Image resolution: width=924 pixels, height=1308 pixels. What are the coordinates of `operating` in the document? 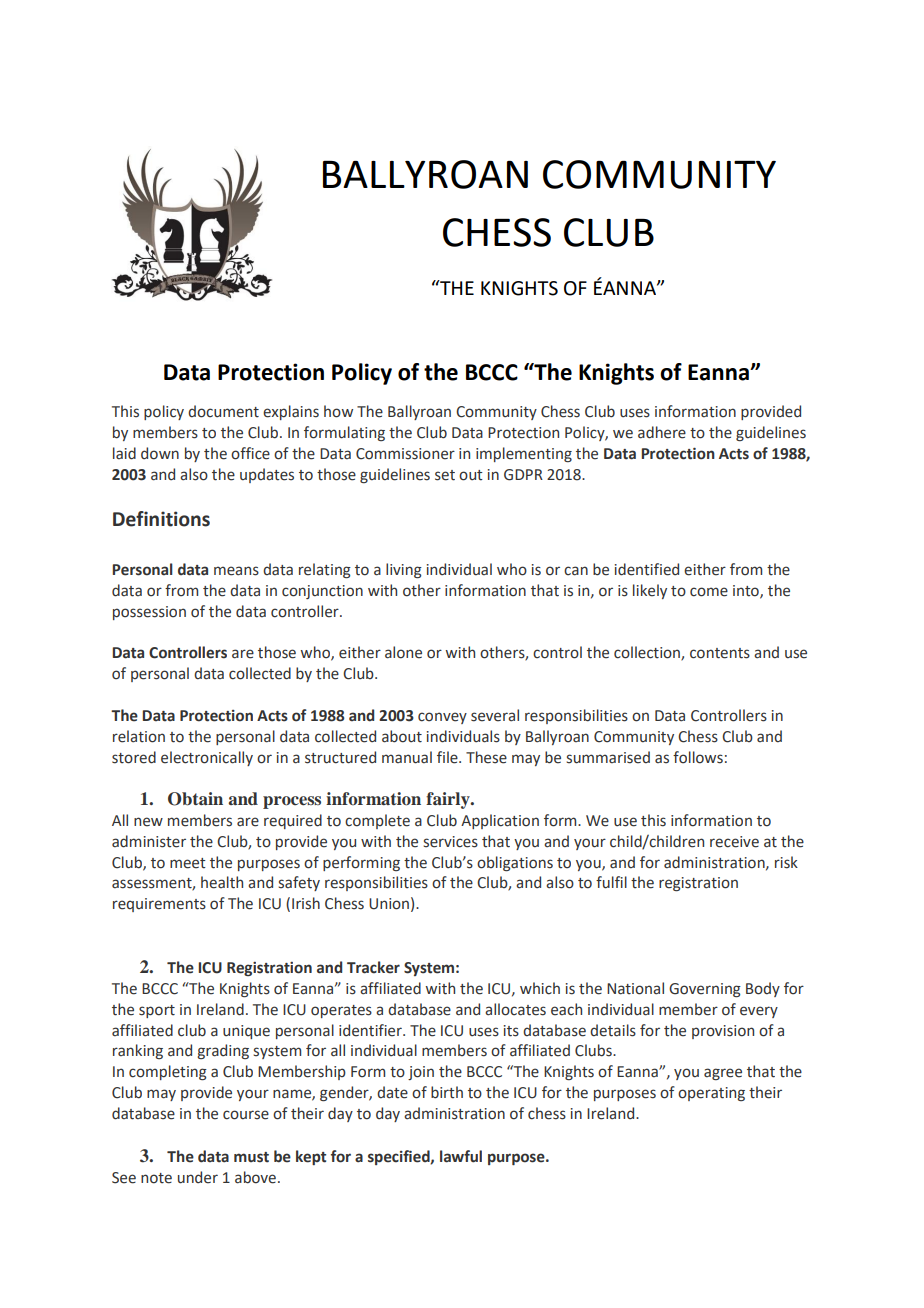 It's located at (711, 1094).
